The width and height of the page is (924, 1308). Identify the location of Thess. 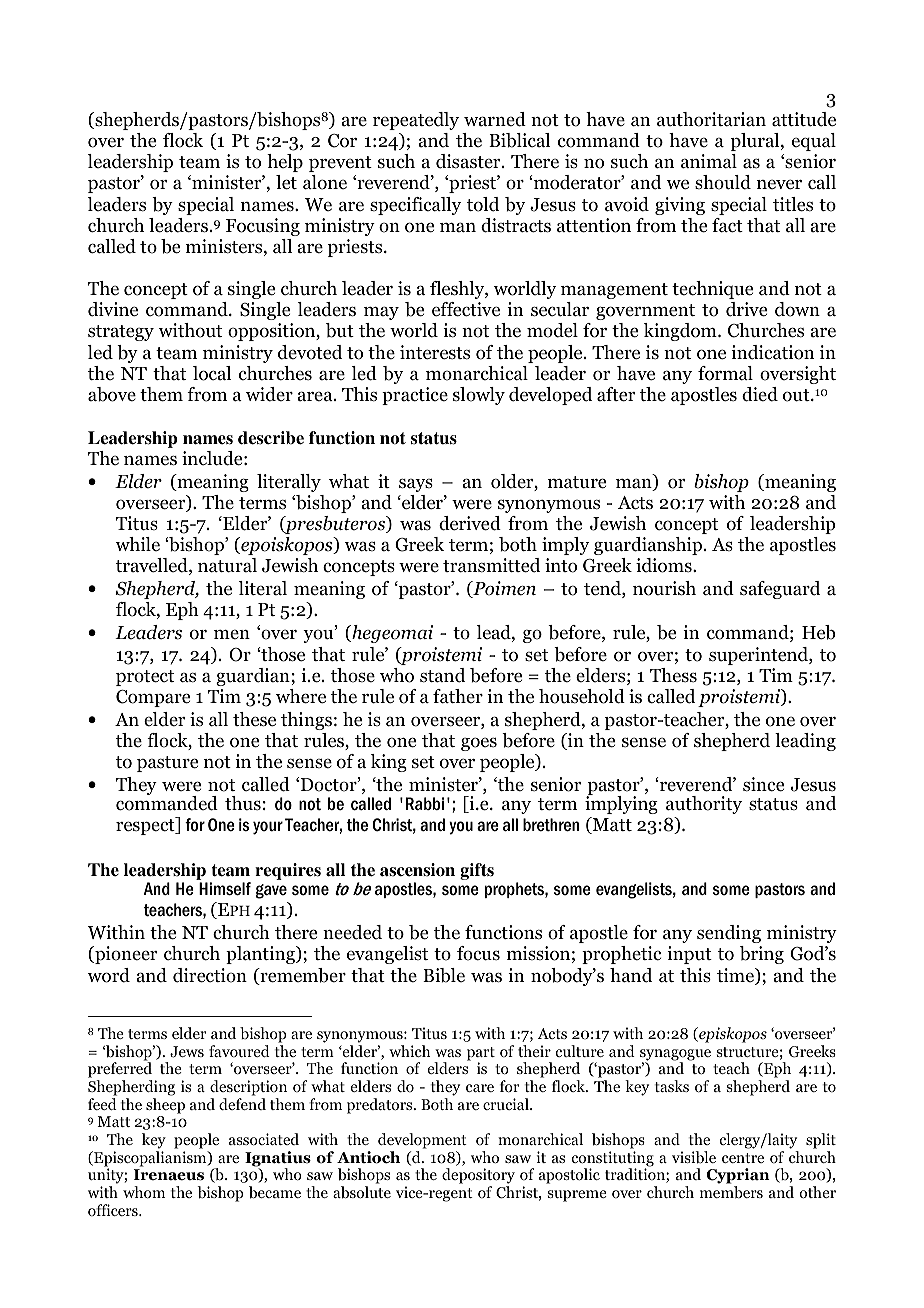
(673, 675).
